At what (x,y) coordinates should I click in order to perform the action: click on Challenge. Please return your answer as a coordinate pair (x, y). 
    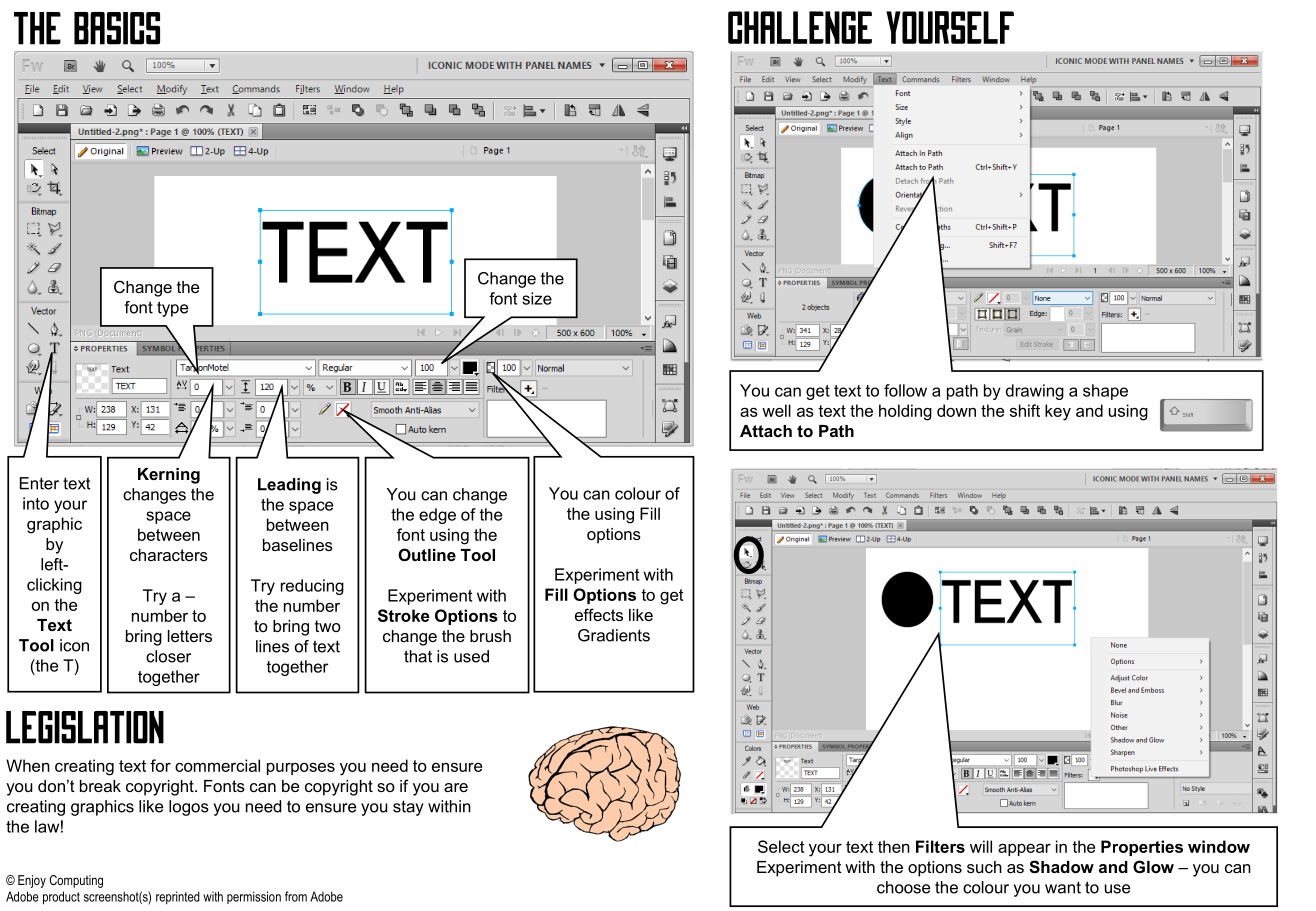
    Looking at the image, I should click on (800, 27).
